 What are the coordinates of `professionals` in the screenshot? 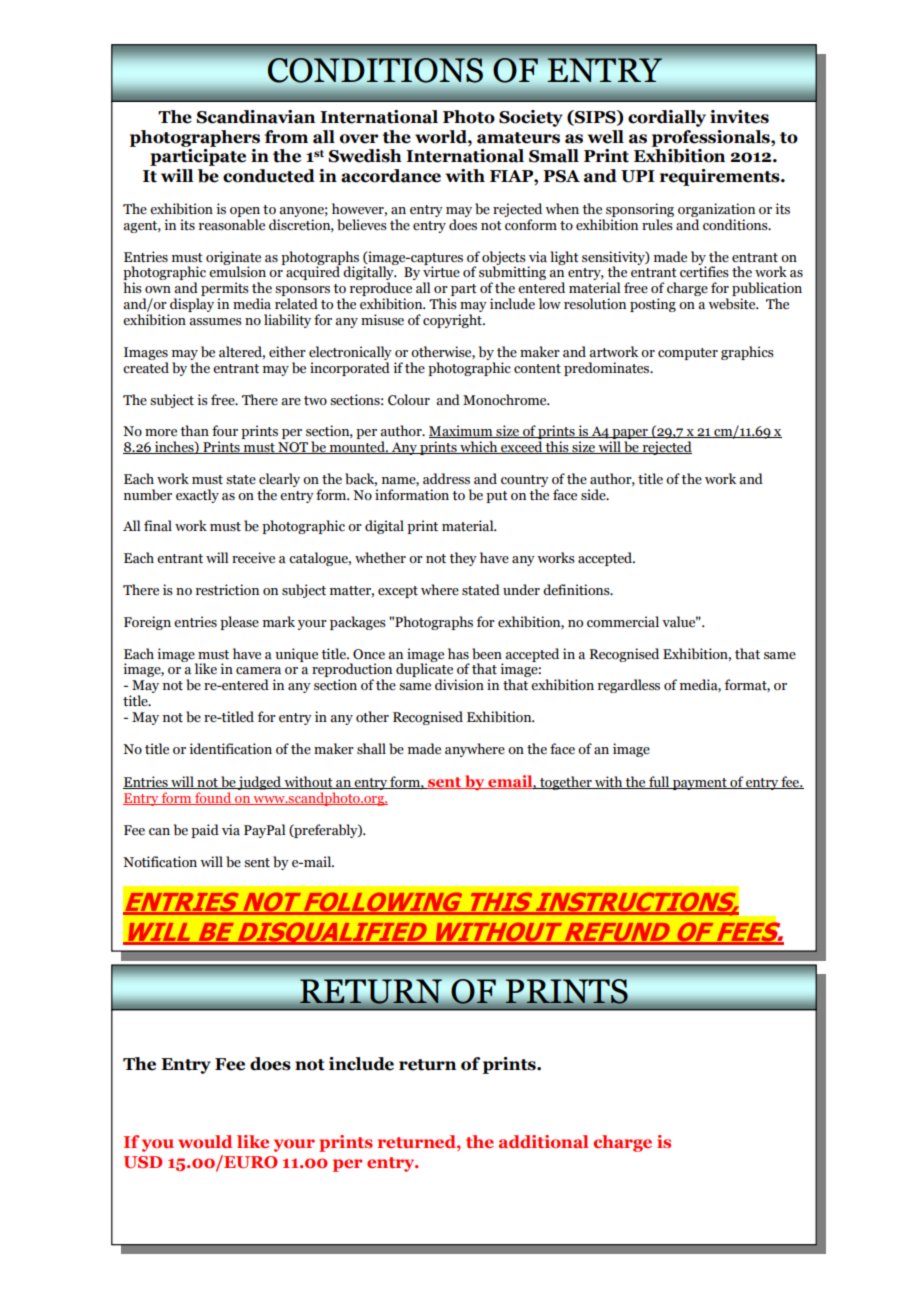 It's located at (712, 138).
